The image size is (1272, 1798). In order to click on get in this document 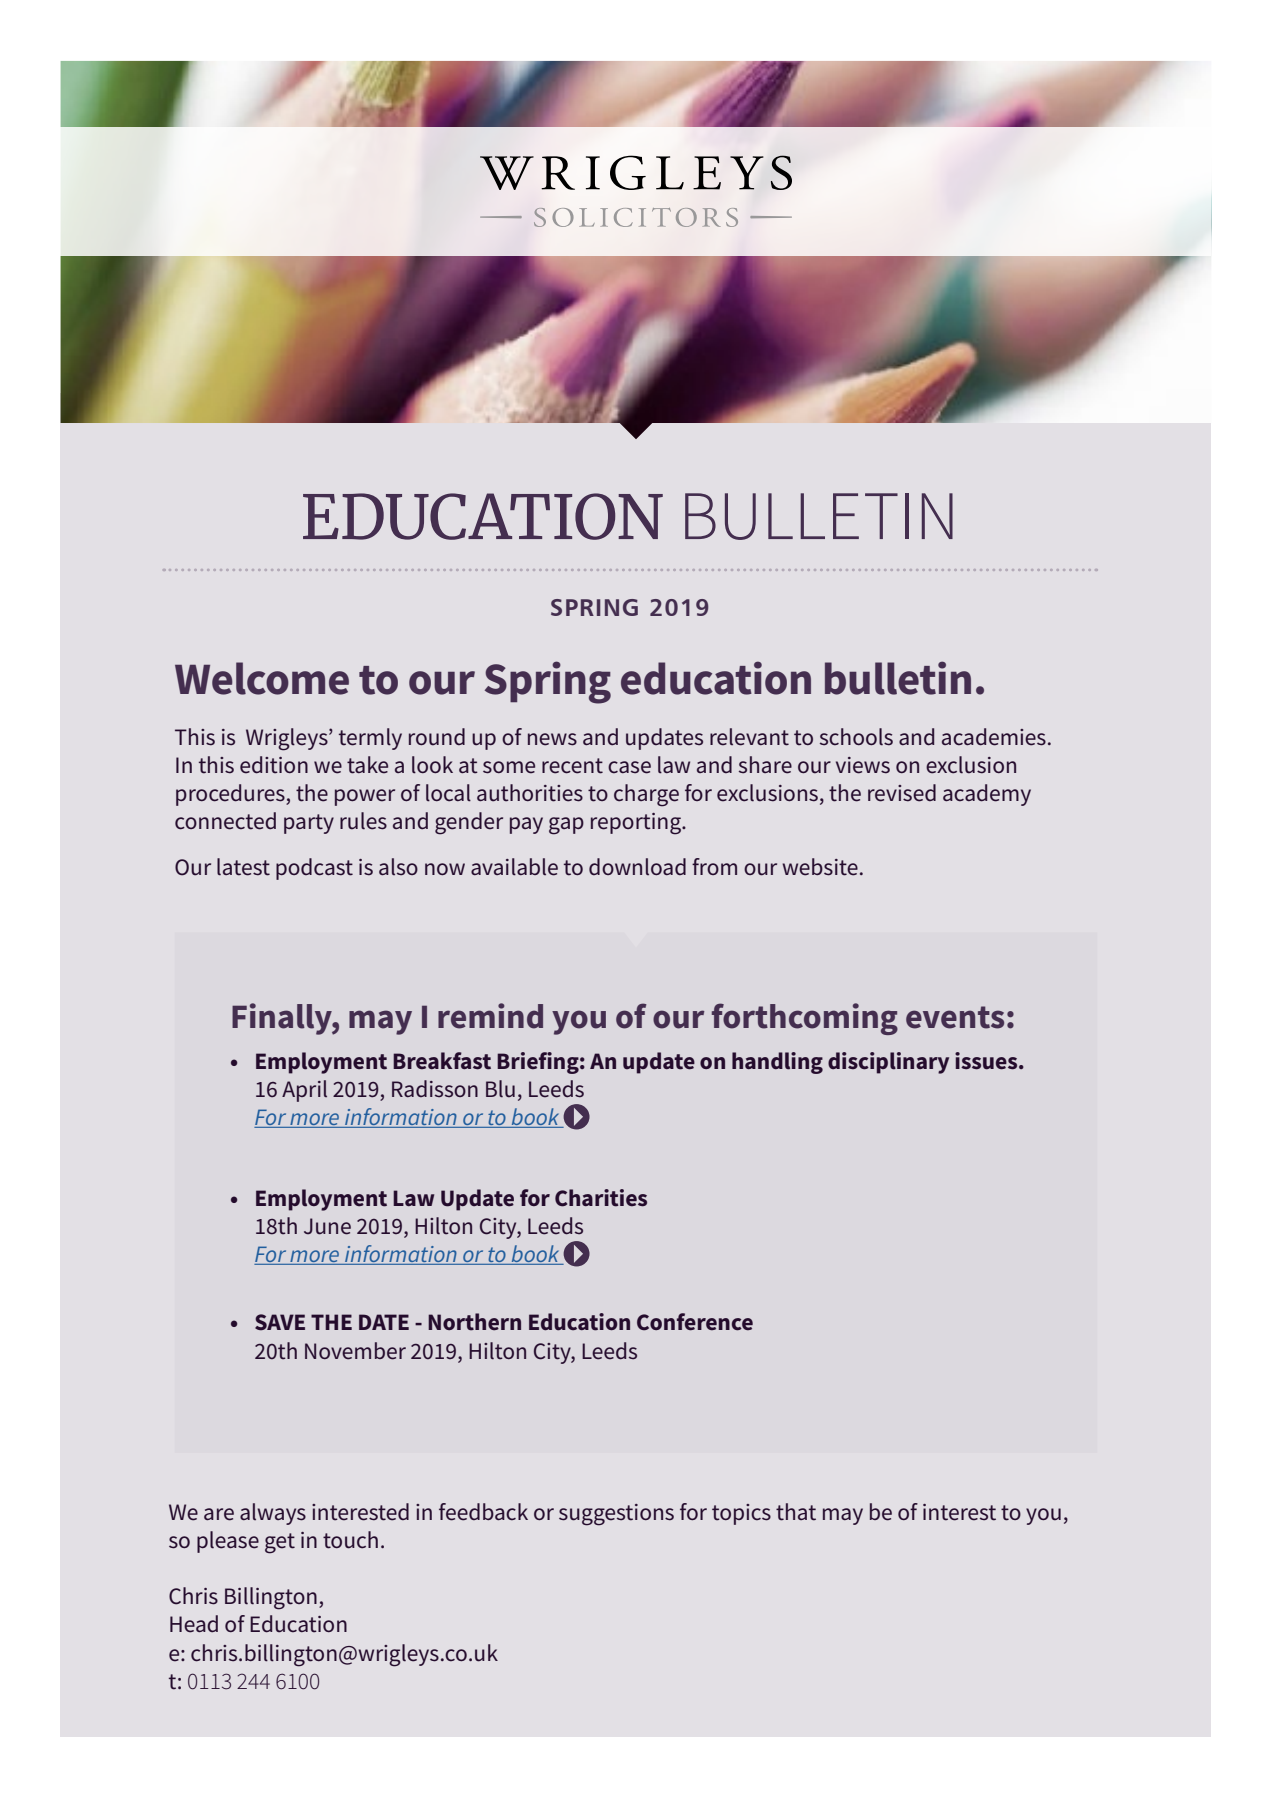, I will do `click(280, 1543)`.
